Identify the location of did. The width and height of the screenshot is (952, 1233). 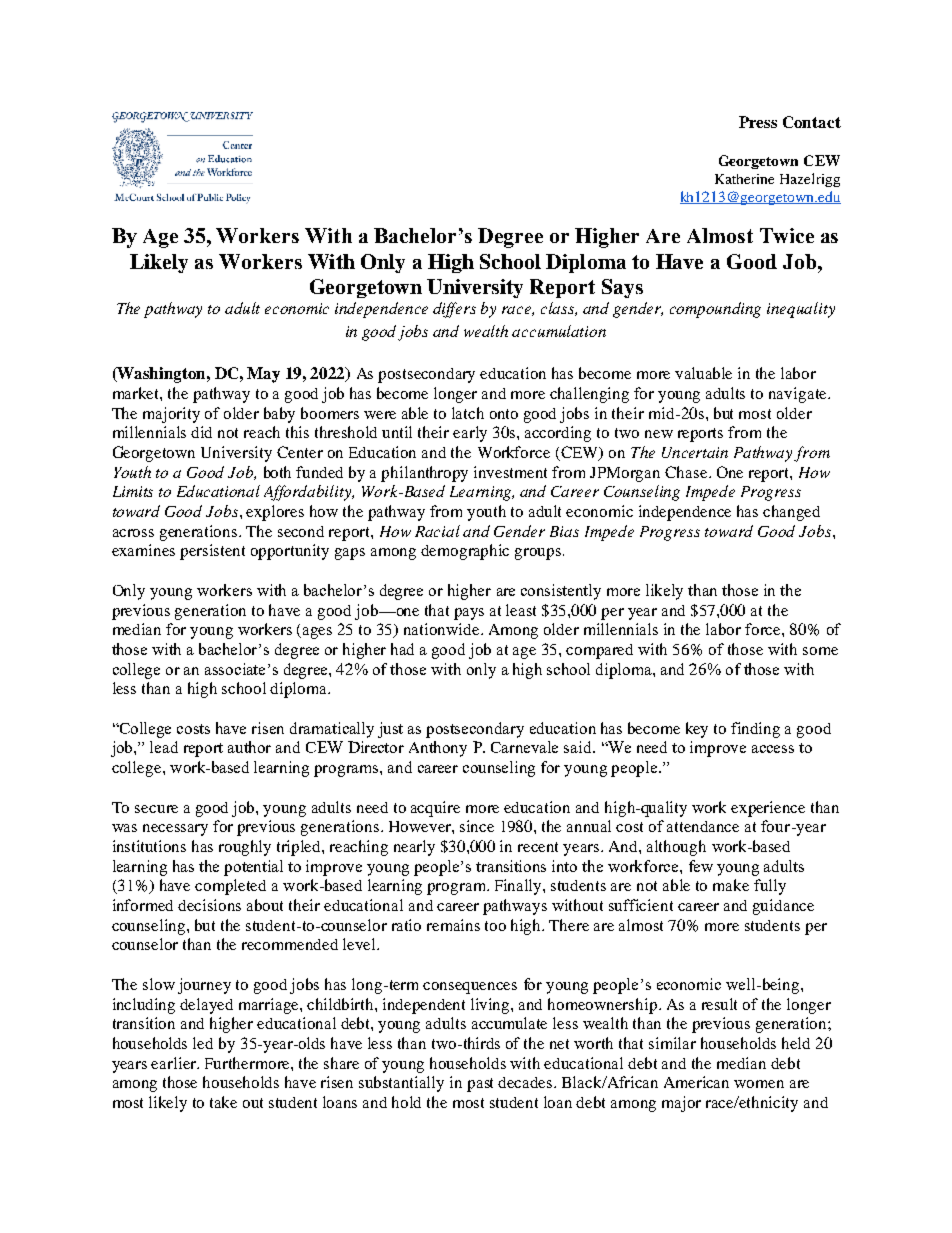
(201, 432).
